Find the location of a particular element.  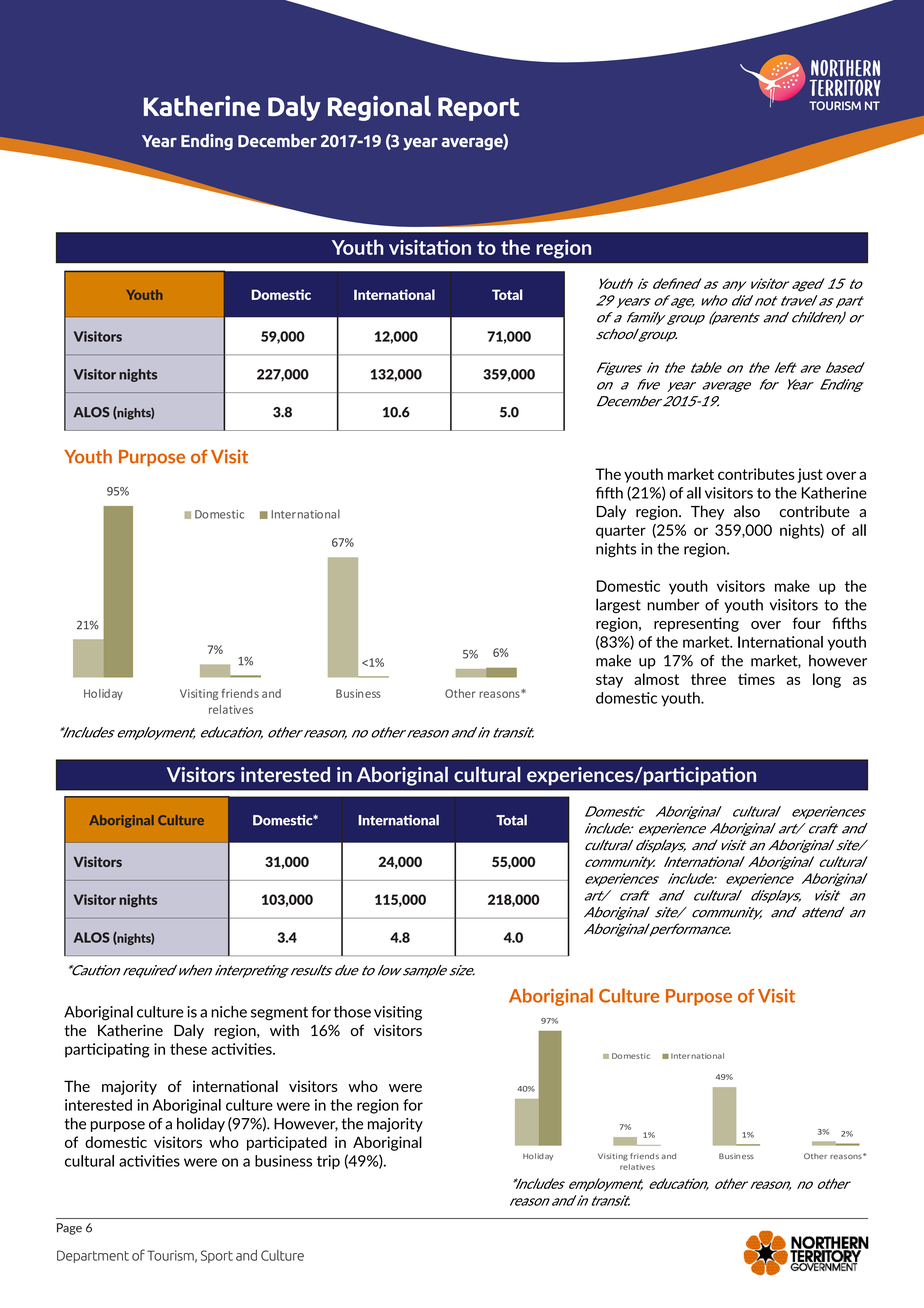

times is located at coordinates (756, 679).
